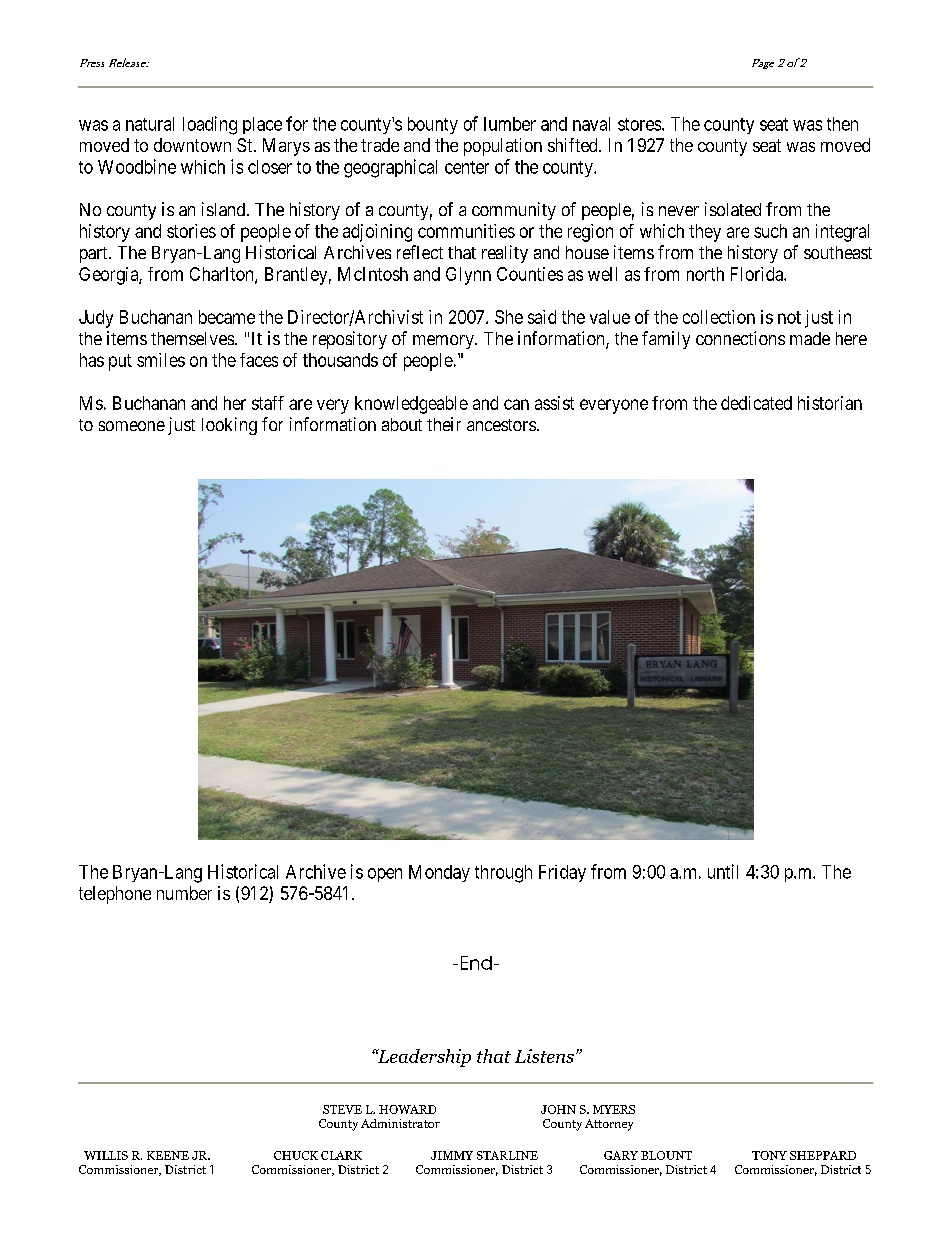  What do you see at coordinates (501, 425) in the image?
I see `ancestors` at bounding box center [501, 425].
